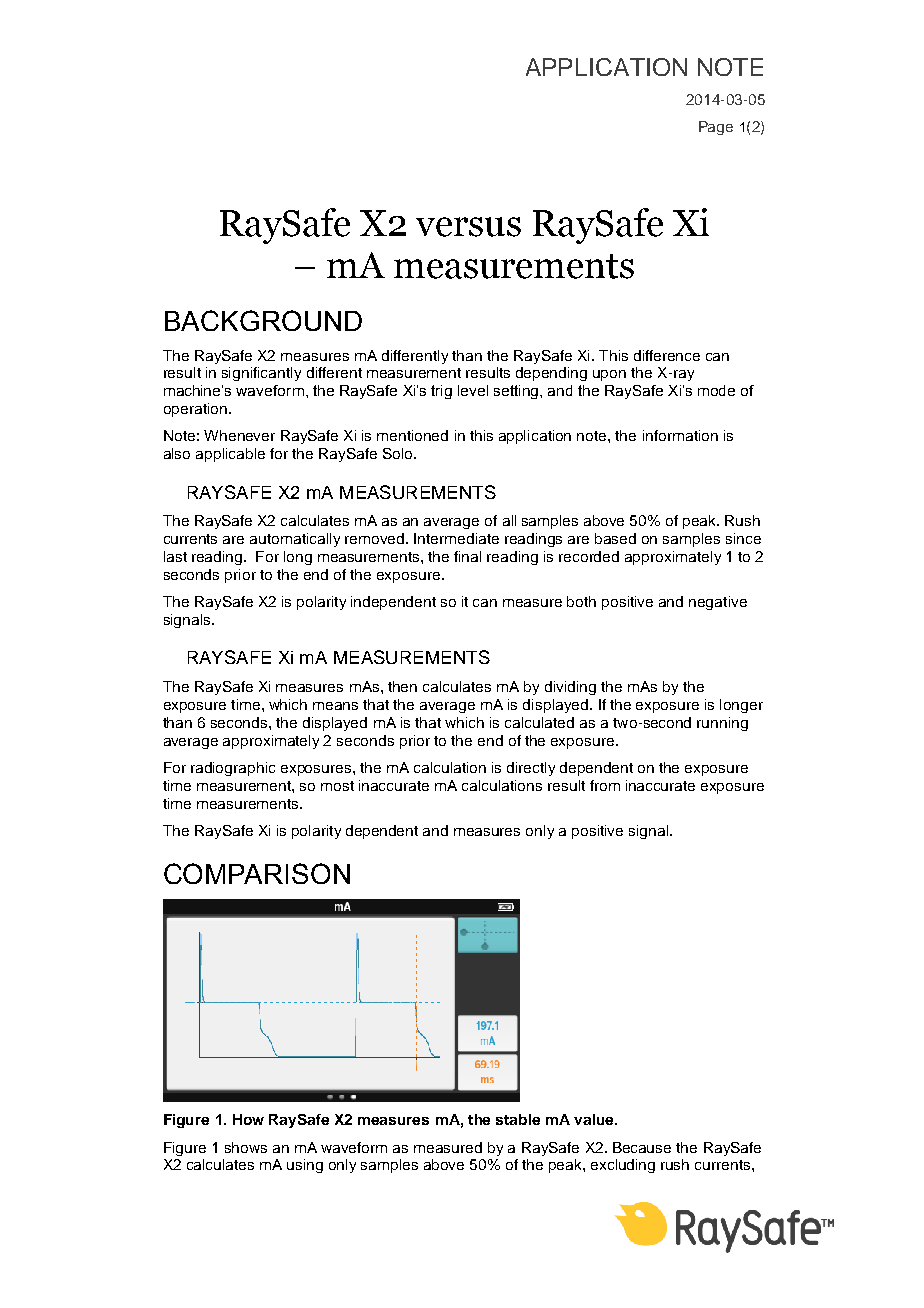 The image size is (924, 1308). I want to click on means, so click(335, 706).
